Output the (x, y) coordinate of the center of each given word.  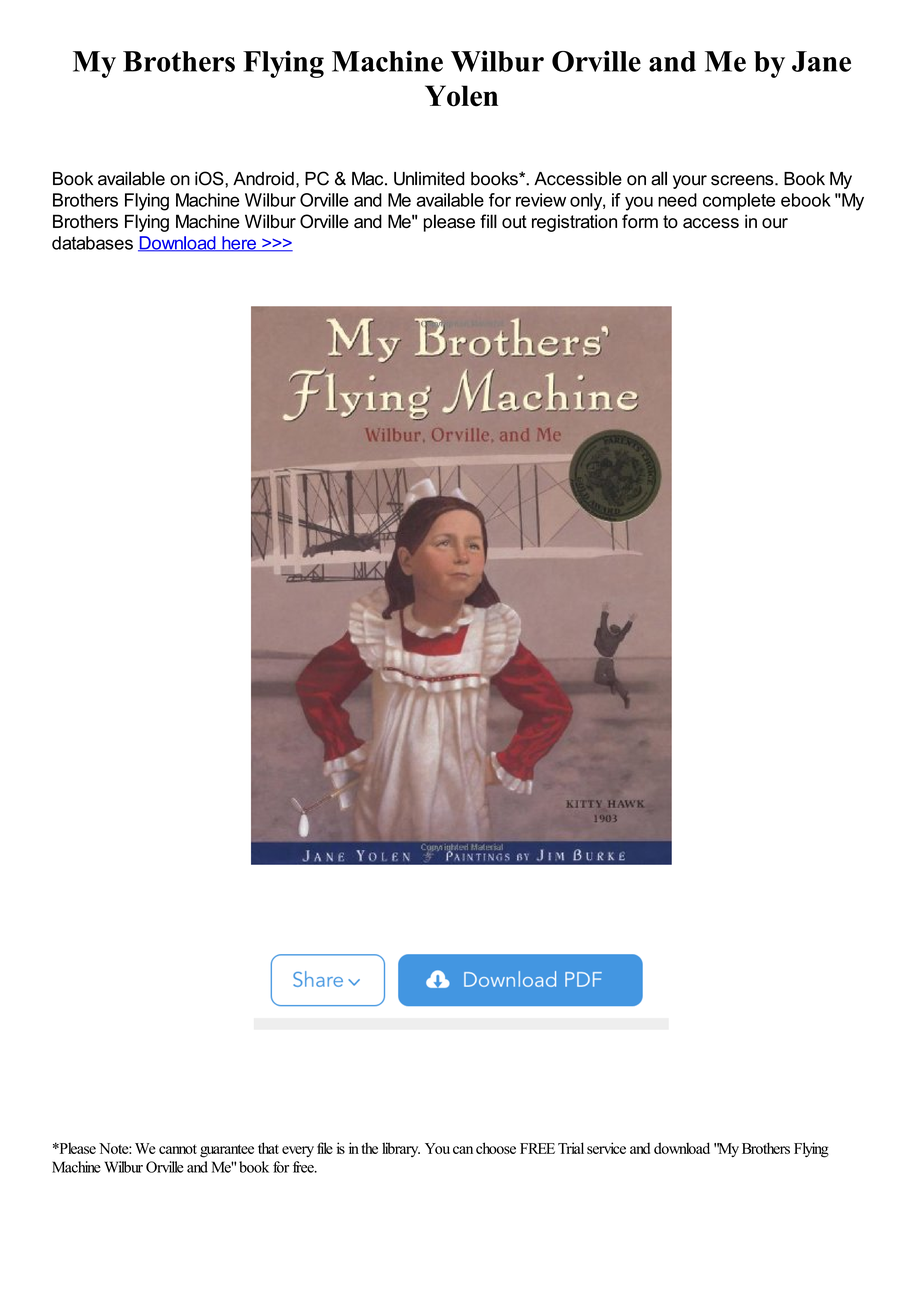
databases (92, 243)
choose (496, 1148)
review (541, 200)
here (239, 244)
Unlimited (429, 178)
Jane (821, 61)
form (640, 221)
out (514, 221)
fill (488, 221)
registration (574, 223)
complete (739, 201)
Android (263, 179)
